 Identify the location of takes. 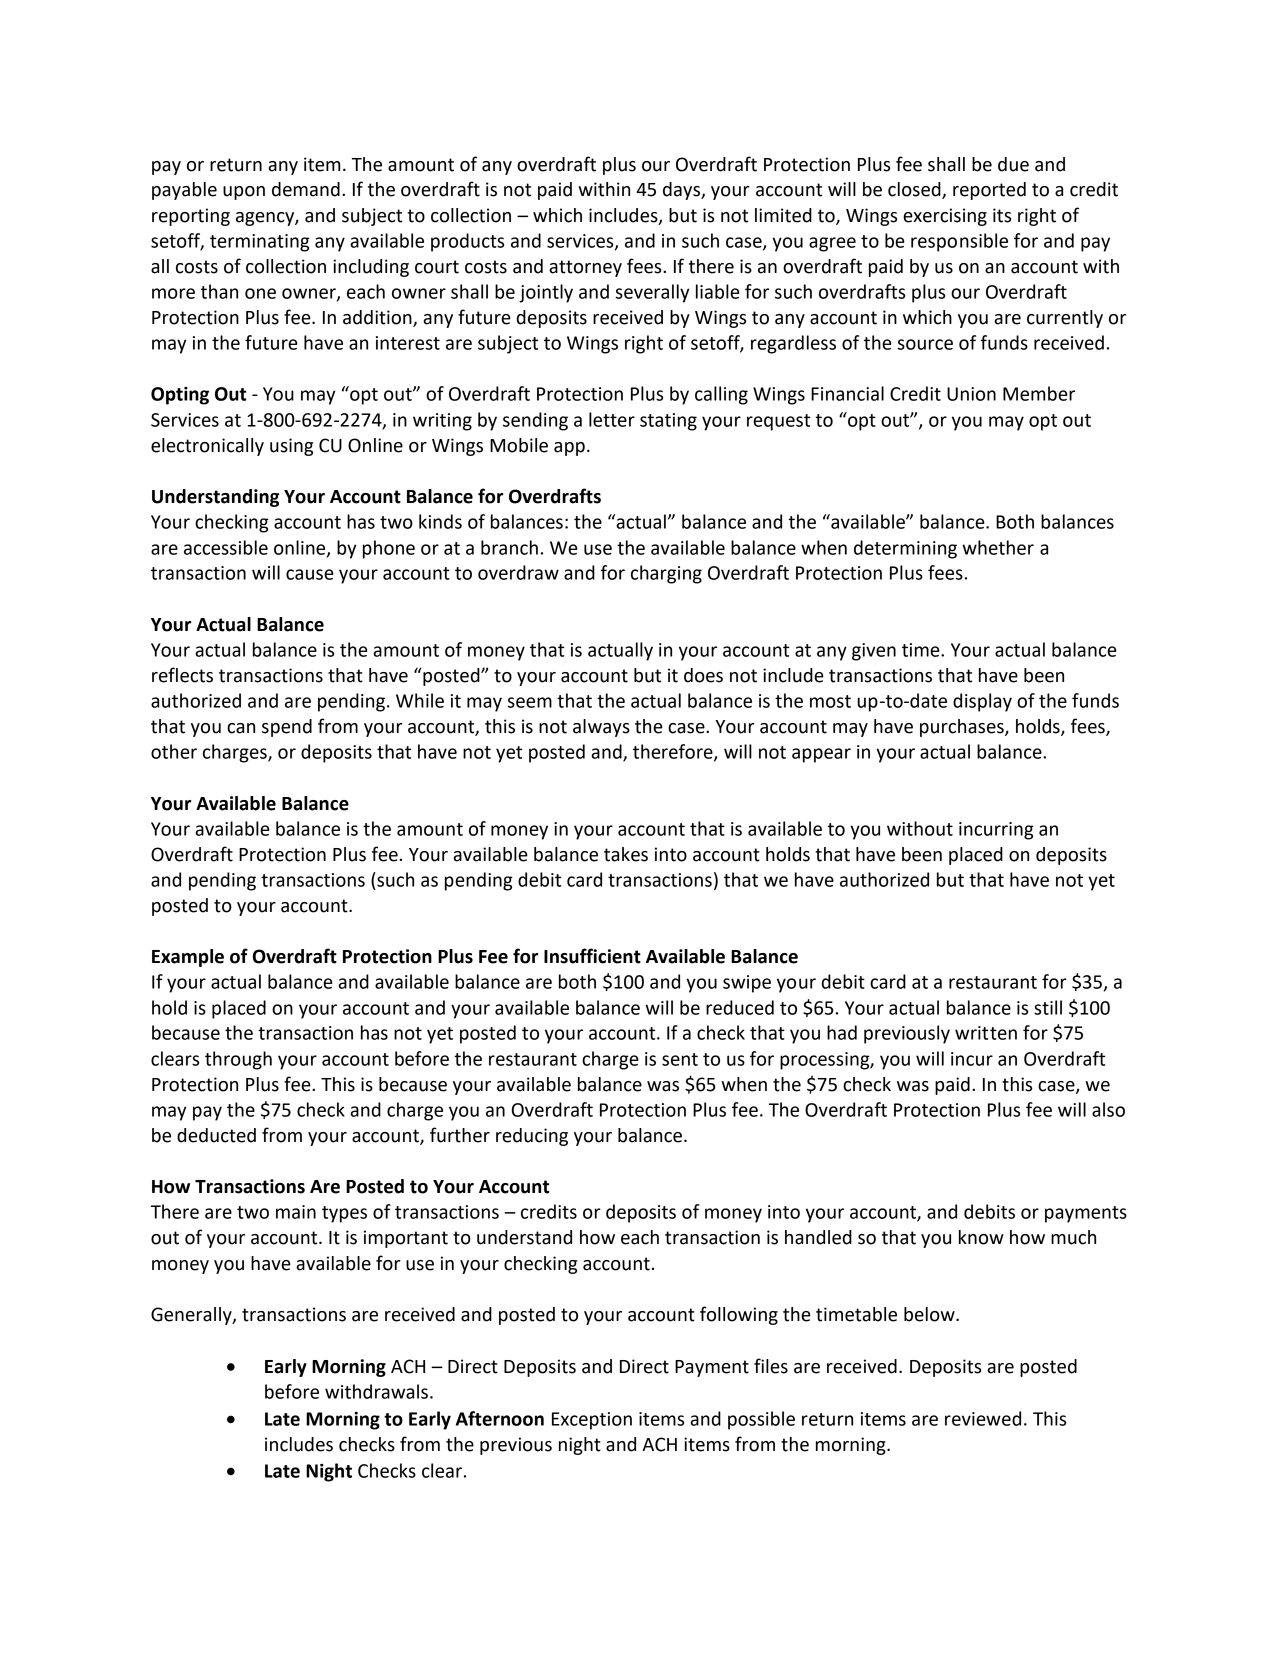
(626, 854).
